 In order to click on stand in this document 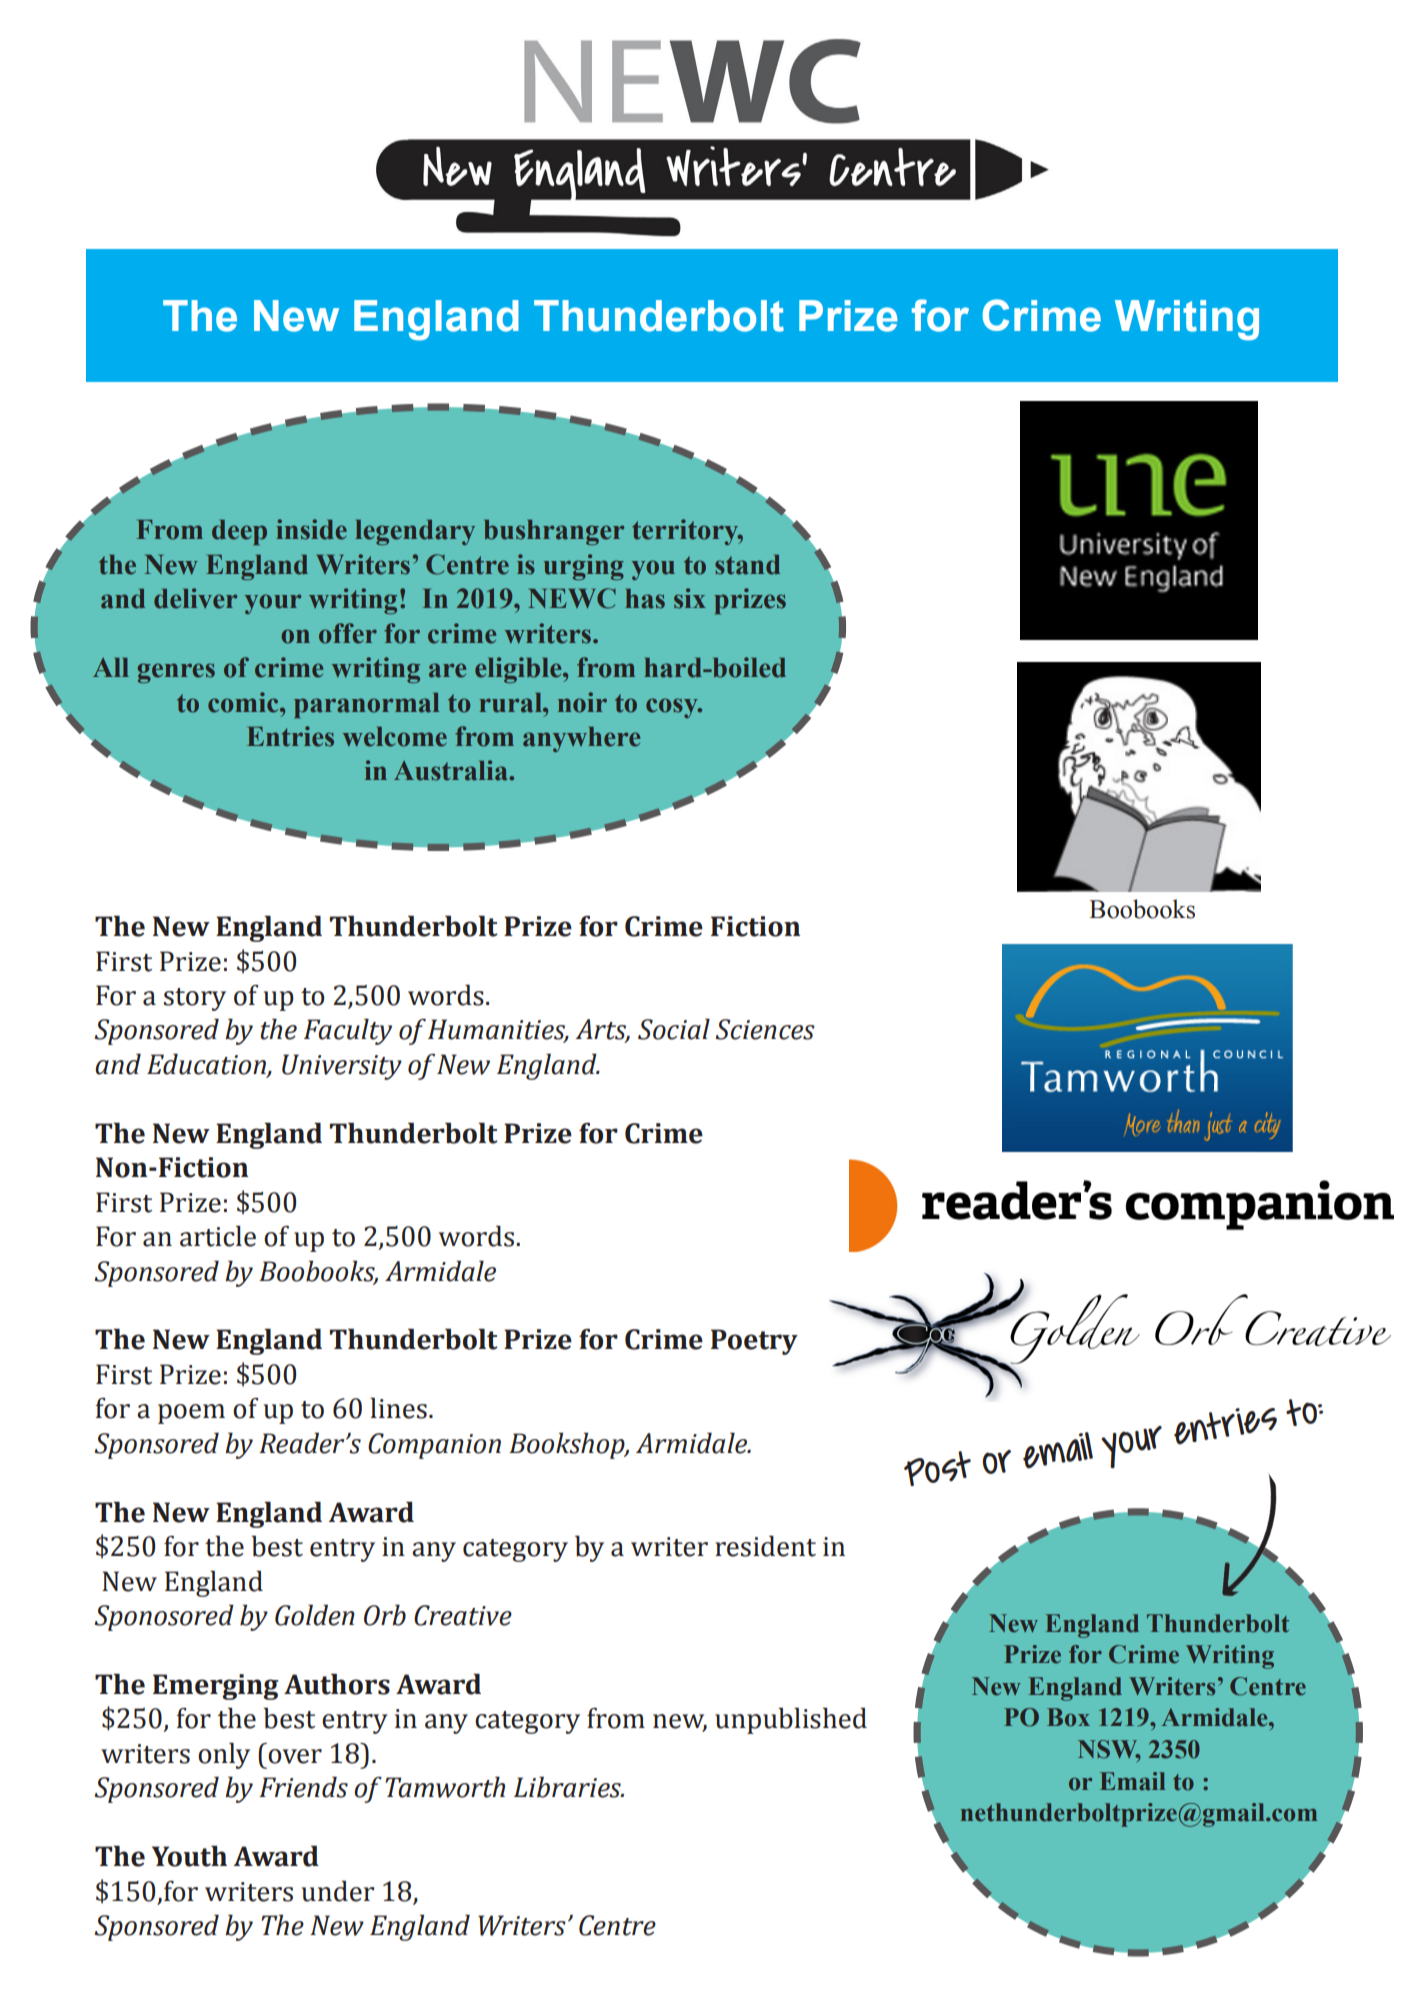, I will do `click(747, 565)`.
